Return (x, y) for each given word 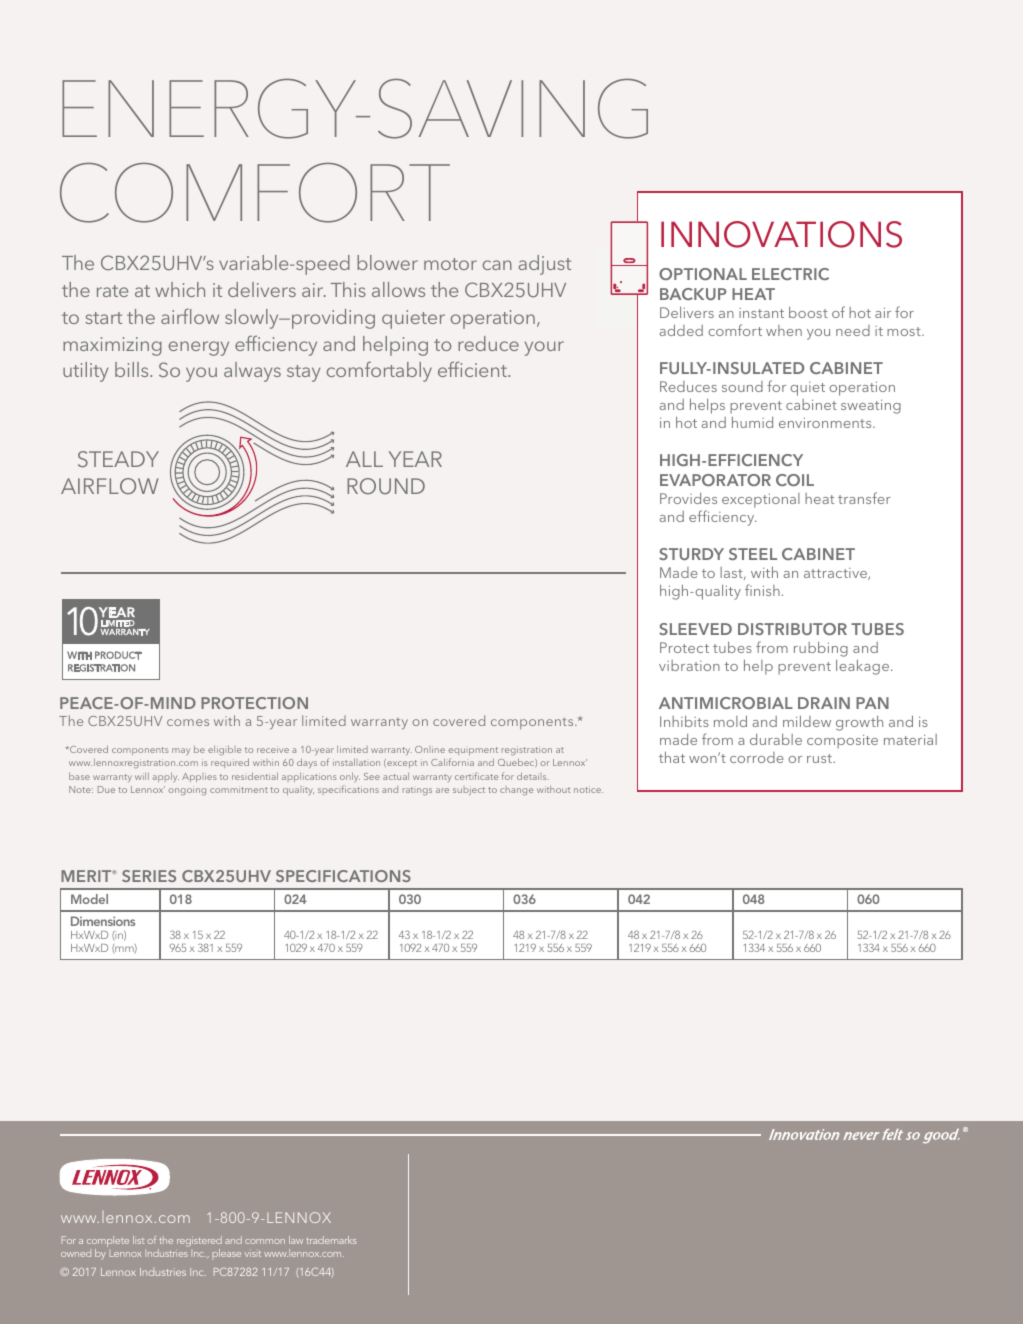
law (296, 1240)
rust (820, 758)
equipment (473, 751)
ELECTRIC (790, 274)
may (181, 751)
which (180, 289)
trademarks (331, 1240)
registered (199, 1241)
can (497, 265)
